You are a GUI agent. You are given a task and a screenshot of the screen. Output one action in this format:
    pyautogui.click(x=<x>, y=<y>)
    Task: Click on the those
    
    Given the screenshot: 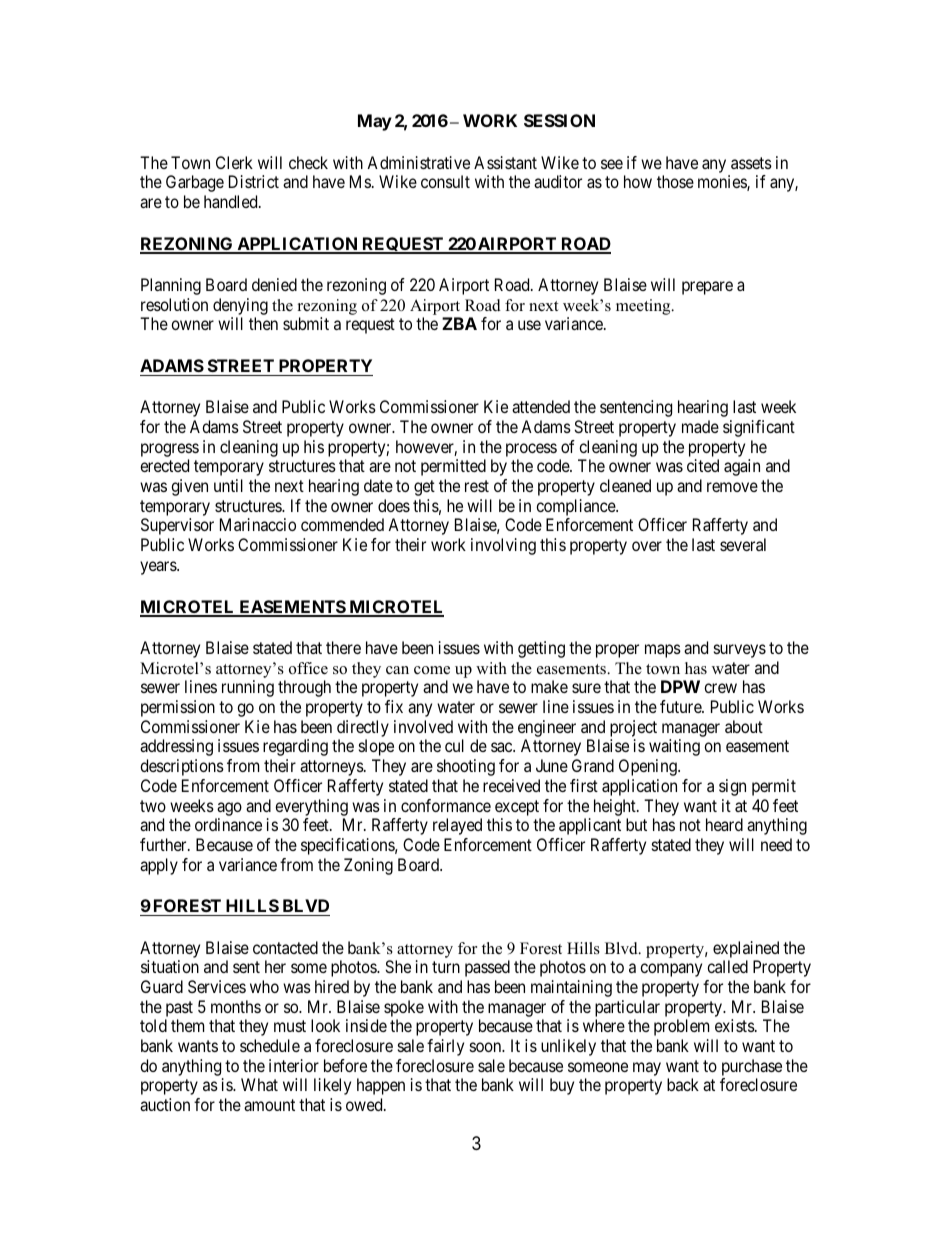 What is the action you would take?
    pyautogui.click(x=675, y=181)
